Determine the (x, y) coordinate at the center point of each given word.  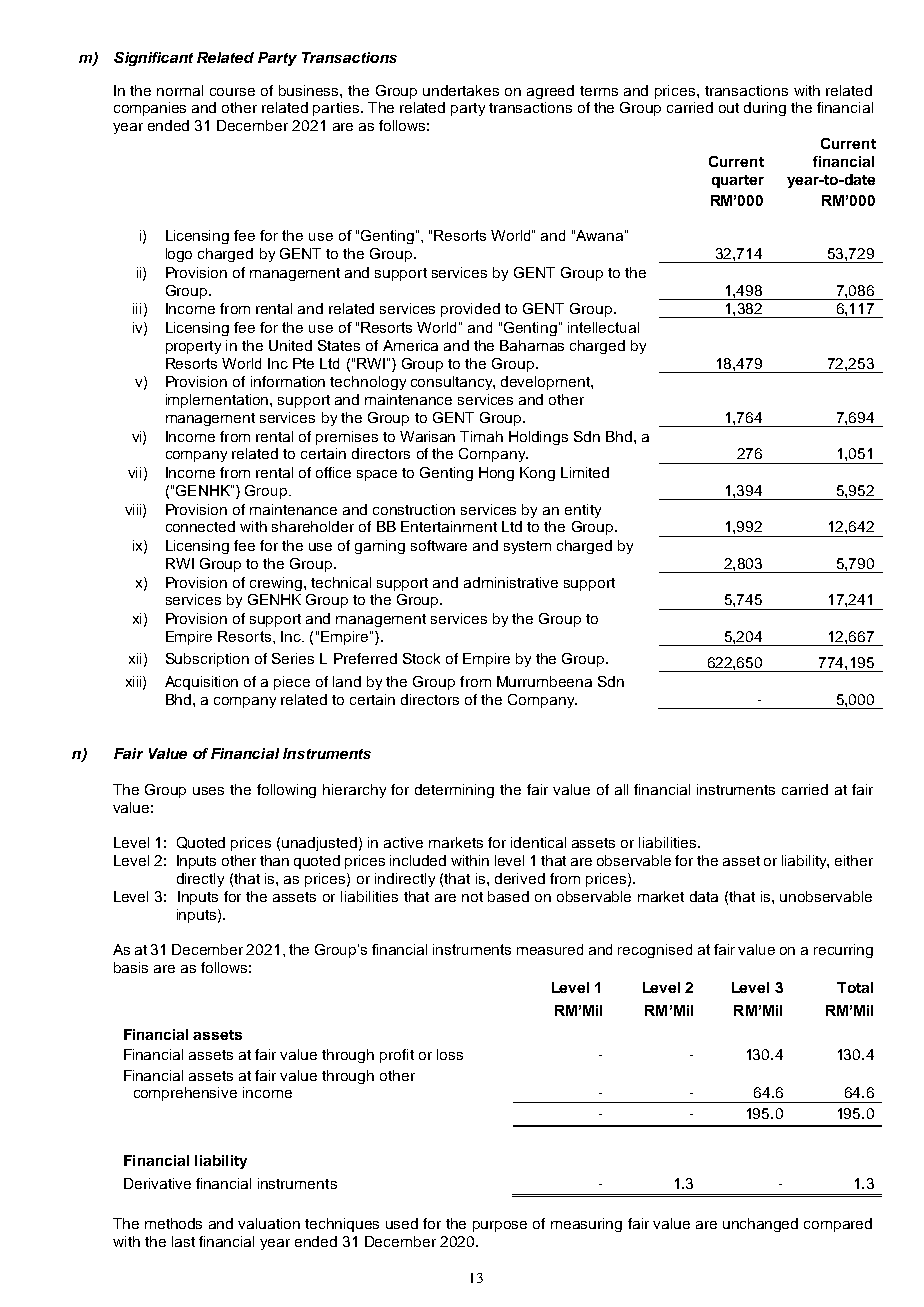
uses (208, 791)
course (232, 92)
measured (550, 949)
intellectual (603, 327)
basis (131, 967)
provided (470, 310)
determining (454, 791)
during (765, 109)
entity (583, 511)
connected (200, 526)
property (193, 347)
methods (173, 1223)
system (527, 547)
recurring (843, 951)
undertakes (461, 90)
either (854, 860)
